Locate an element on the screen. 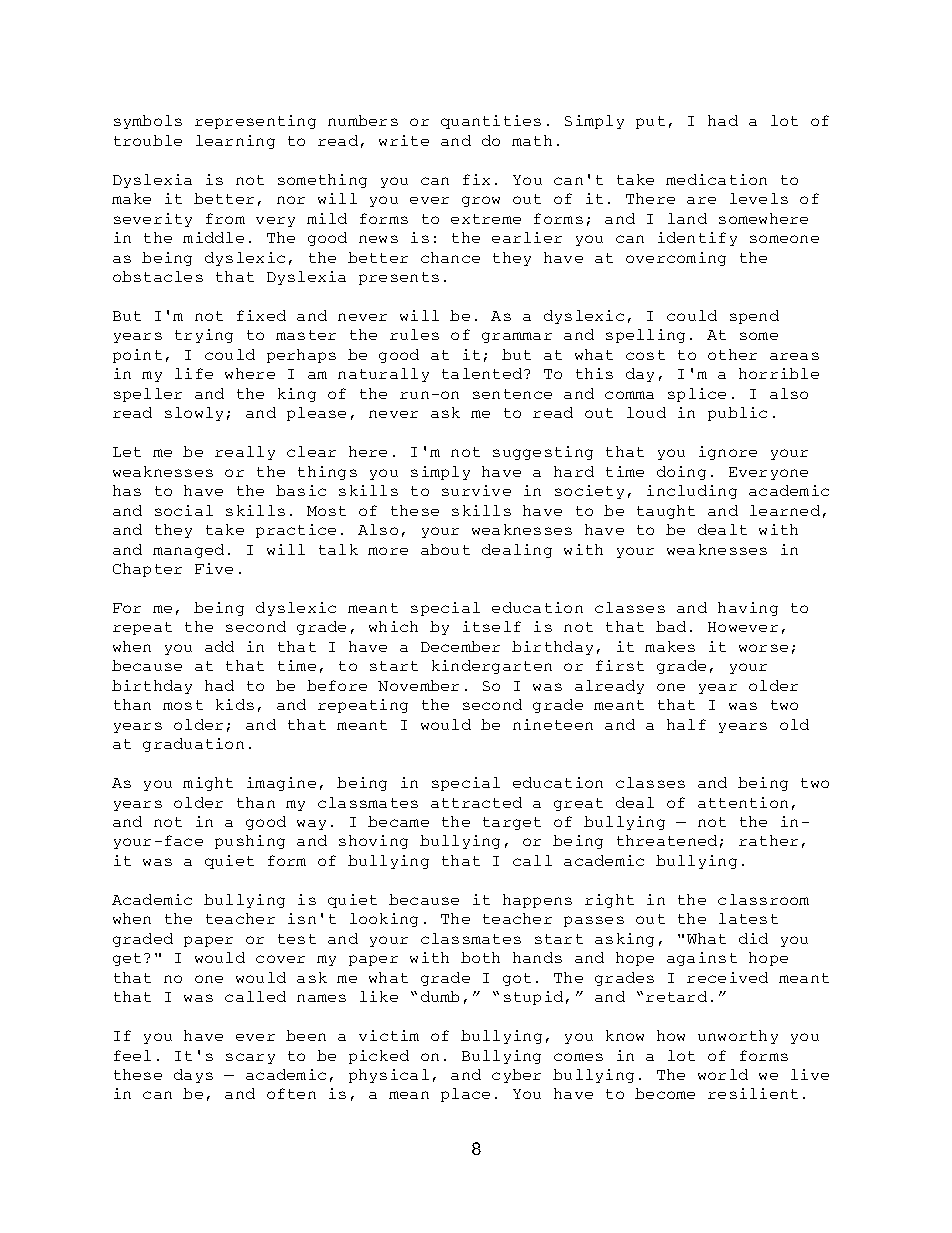 This screenshot has width=952, height=1233. quantities is located at coordinates (491, 122).
